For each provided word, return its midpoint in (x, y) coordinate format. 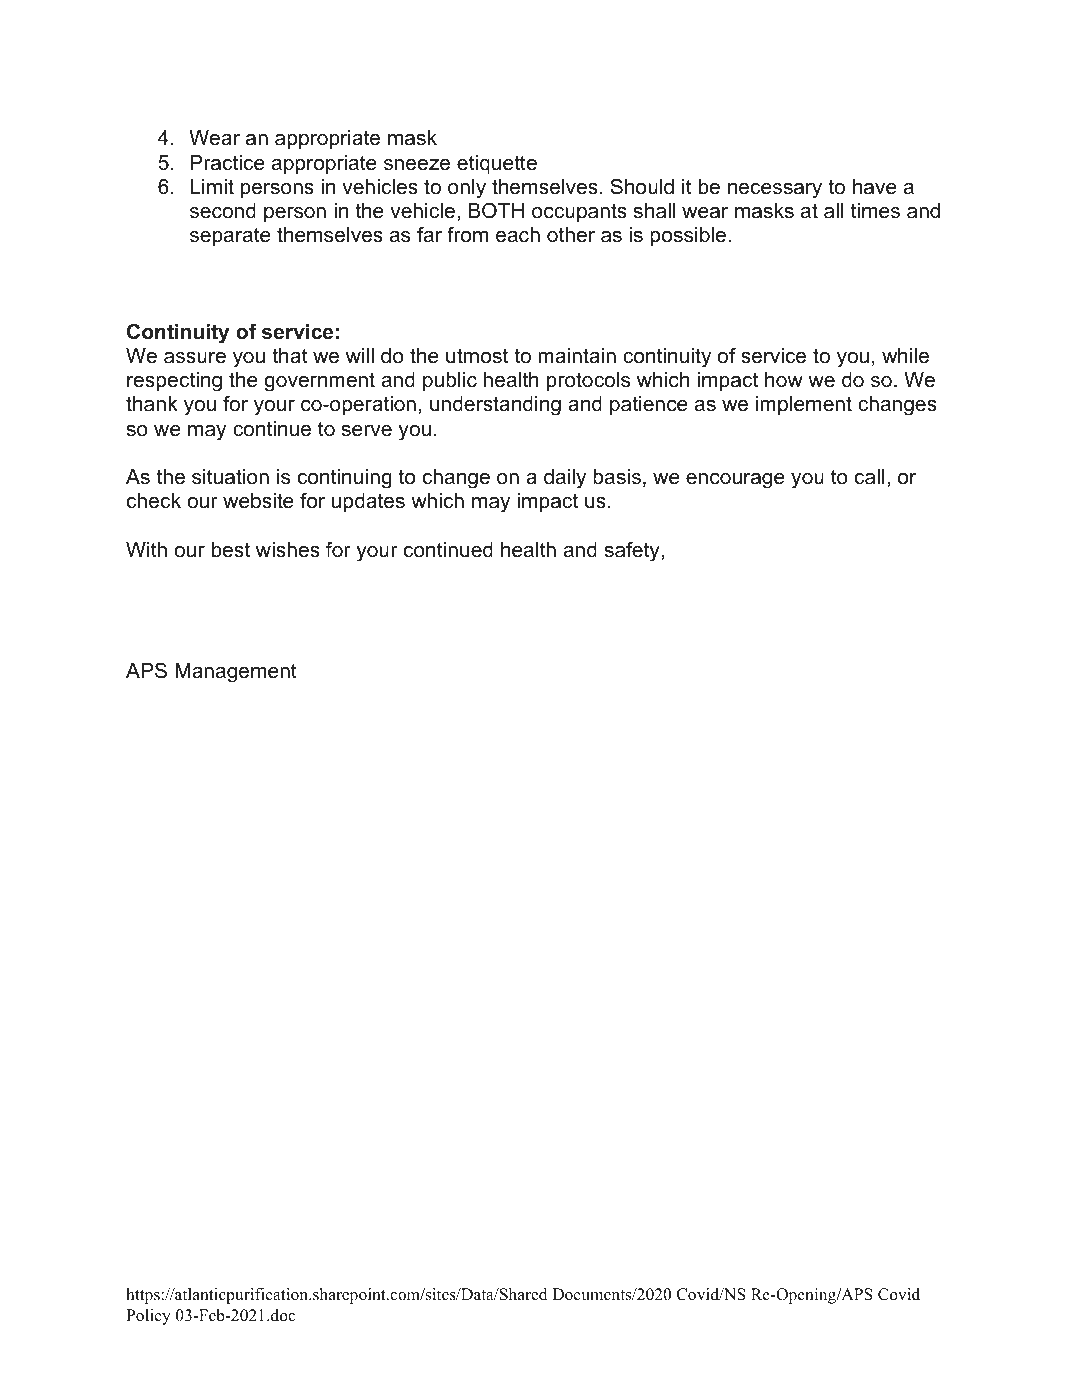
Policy (148, 1317)
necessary (775, 191)
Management (236, 673)
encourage (735, 481)
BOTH (496, 210)
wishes (288, 550)
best (231, 550)
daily (565, 479)
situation (230, 477)
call (869, 477)
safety (632, 551)
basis (617, 477)
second (223, 211)
